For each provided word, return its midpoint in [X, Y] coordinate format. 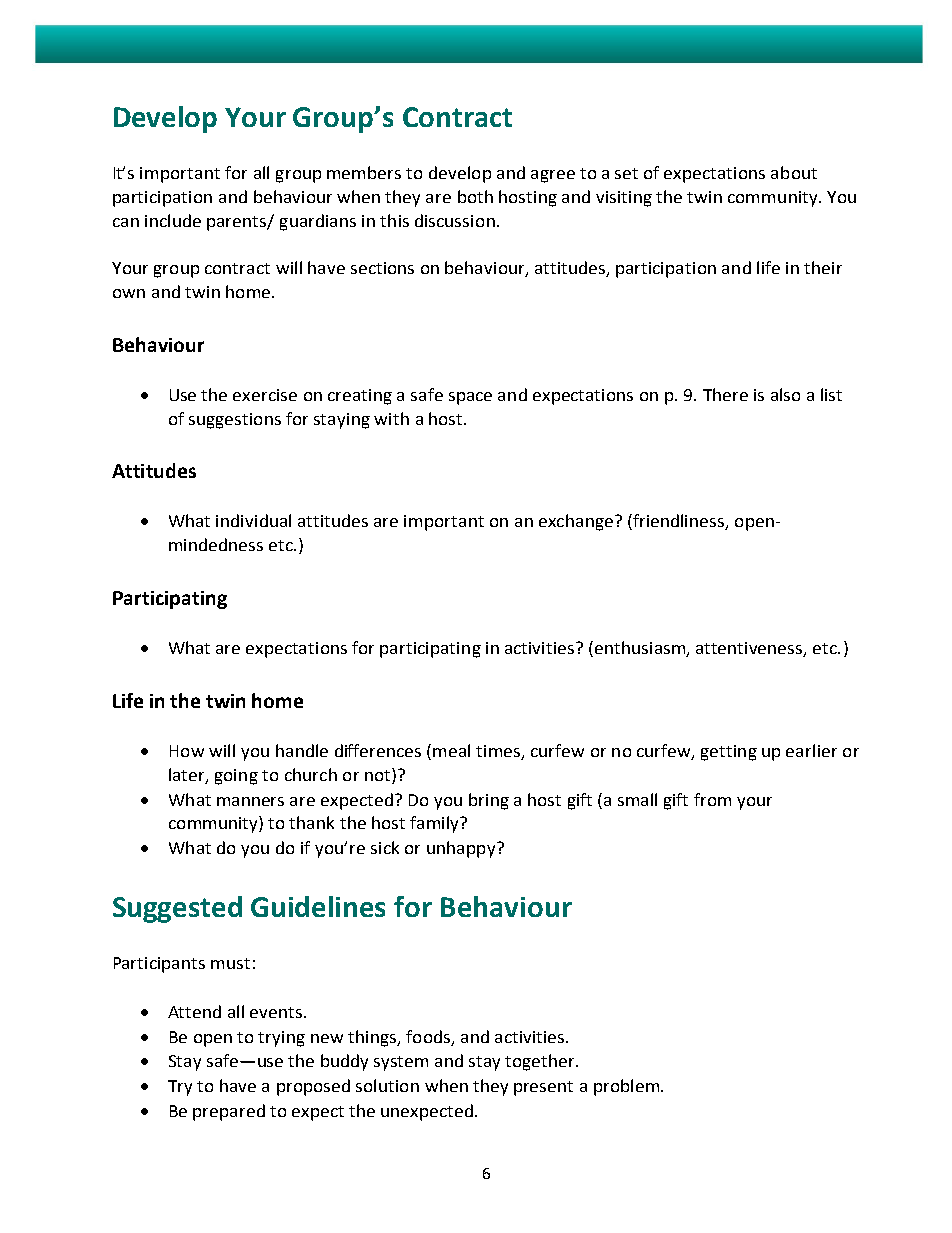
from [712, 799]
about [794, 172]
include [173, 220]
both [475, 196]
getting [729, 753]
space [470, 398]
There [725, 394]
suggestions [235, 421]
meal [451, 750]
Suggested [177, 909]
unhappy [462, 849]
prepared [229, 1112]
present [543, 1088]
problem [626, 1087]
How [187, 751]
